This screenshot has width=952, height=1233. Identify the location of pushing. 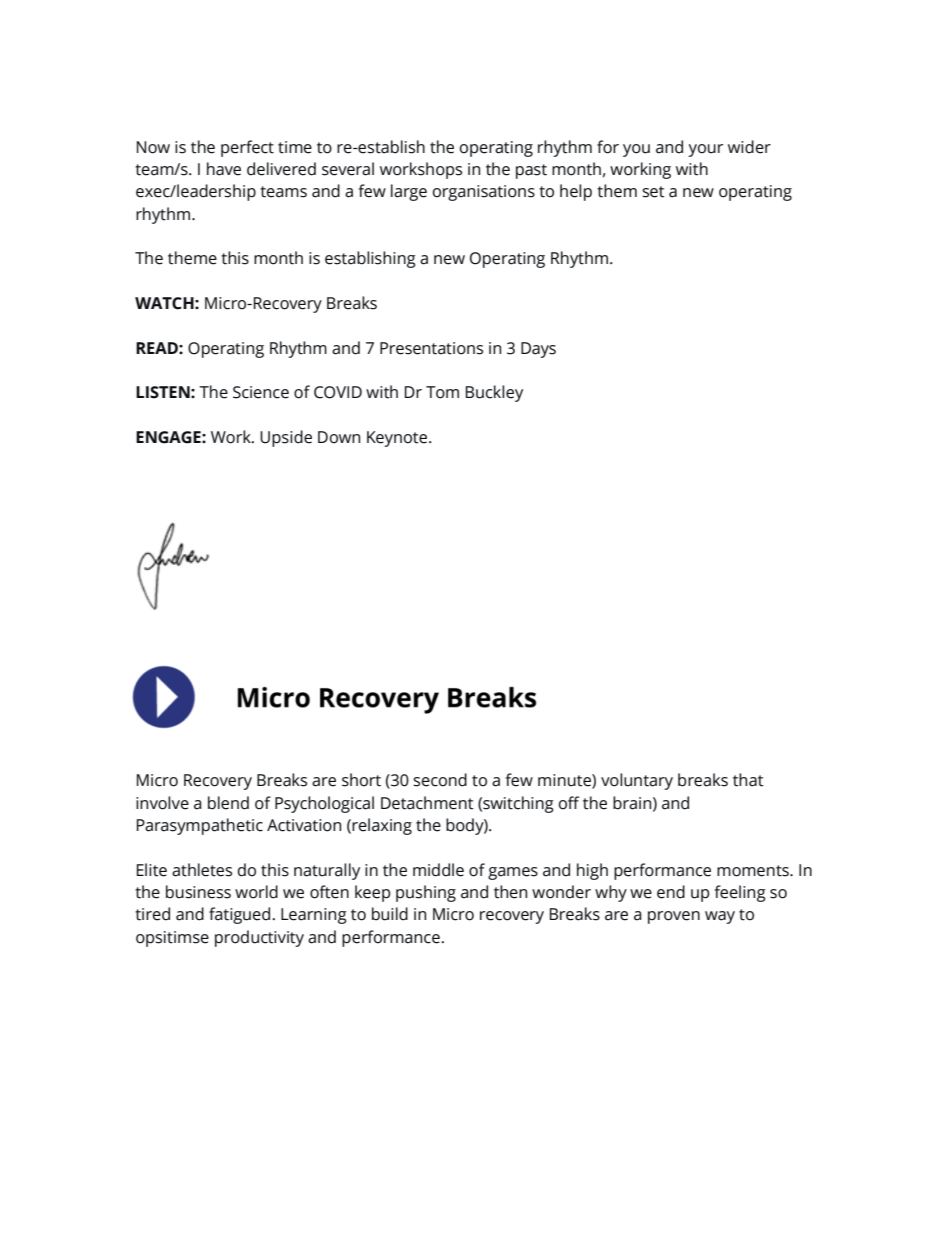
(426, 893).
